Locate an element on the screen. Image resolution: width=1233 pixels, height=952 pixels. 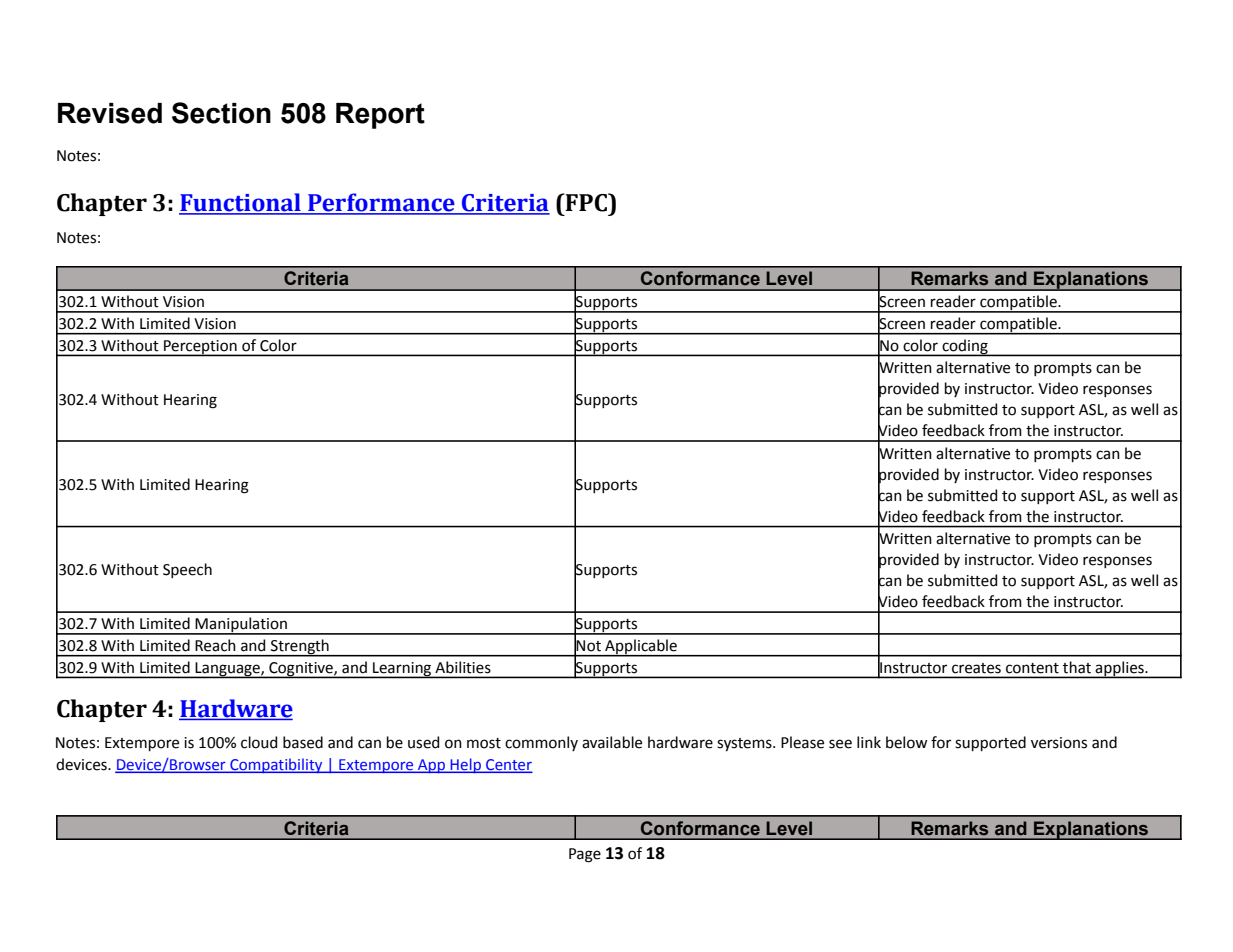
creates is located at coordinates (976, 668).
